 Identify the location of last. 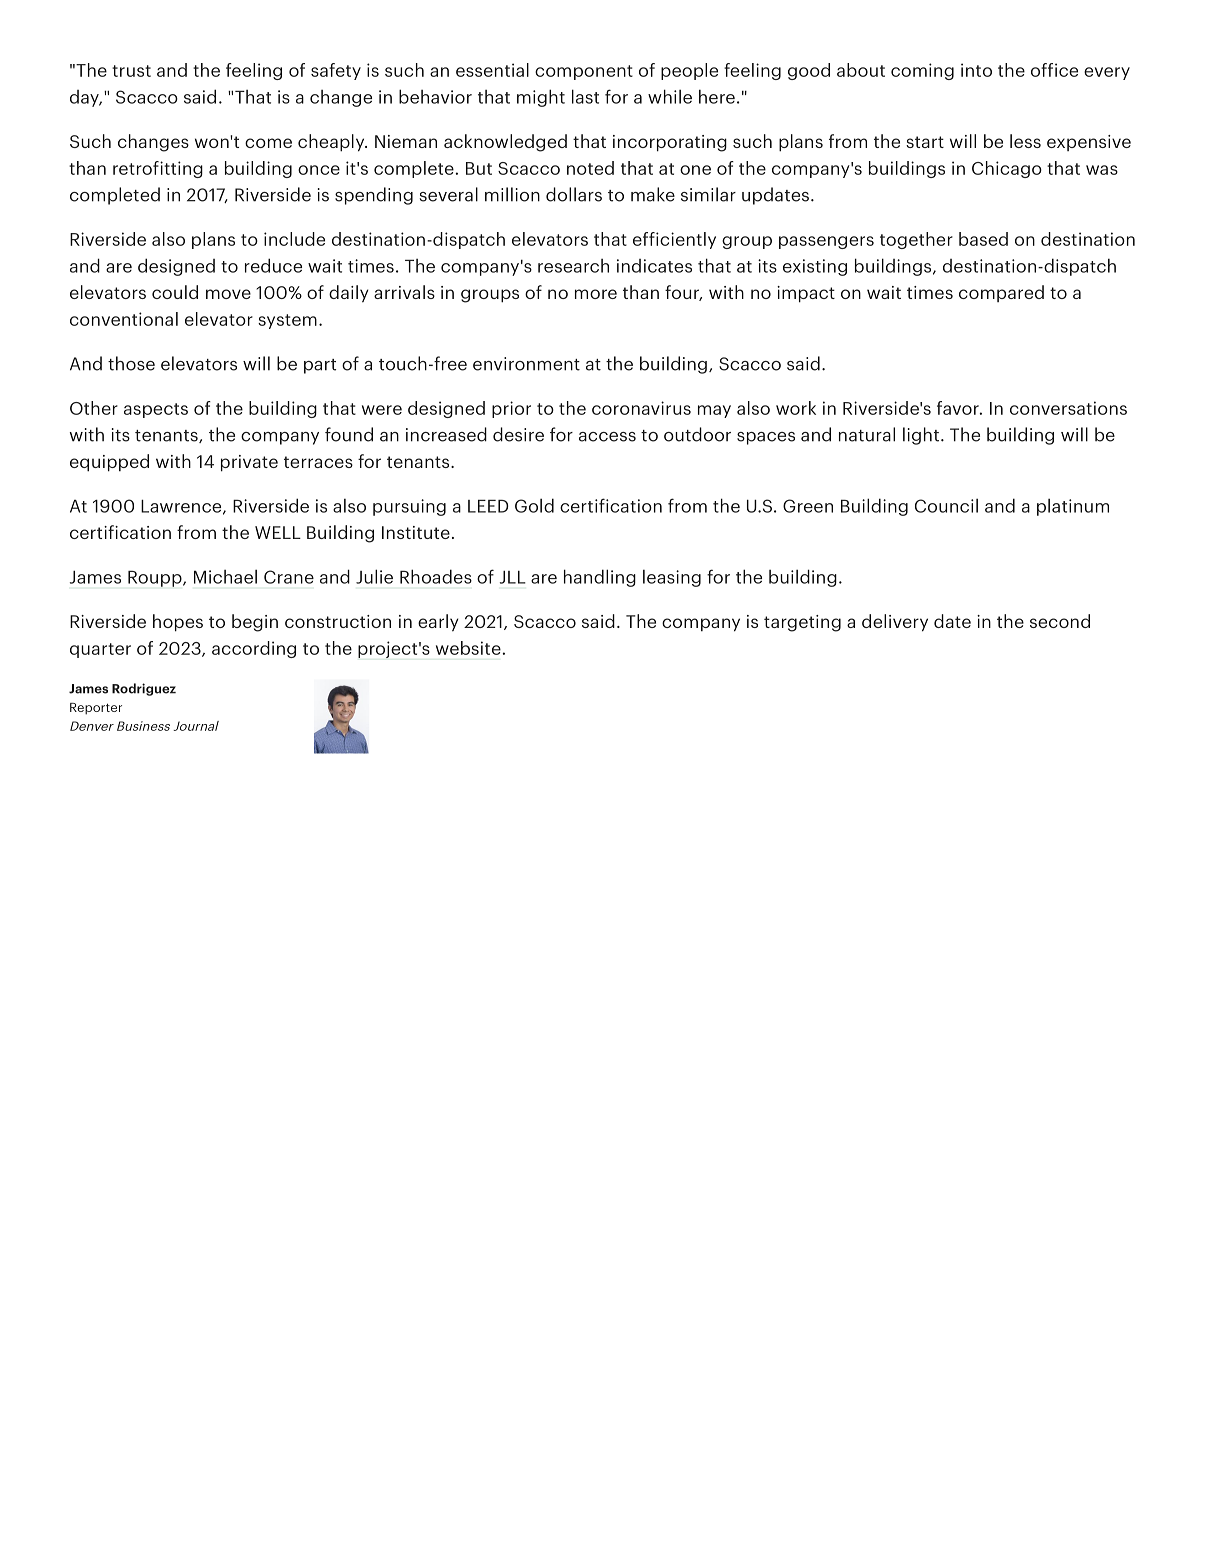
(585, 96).
